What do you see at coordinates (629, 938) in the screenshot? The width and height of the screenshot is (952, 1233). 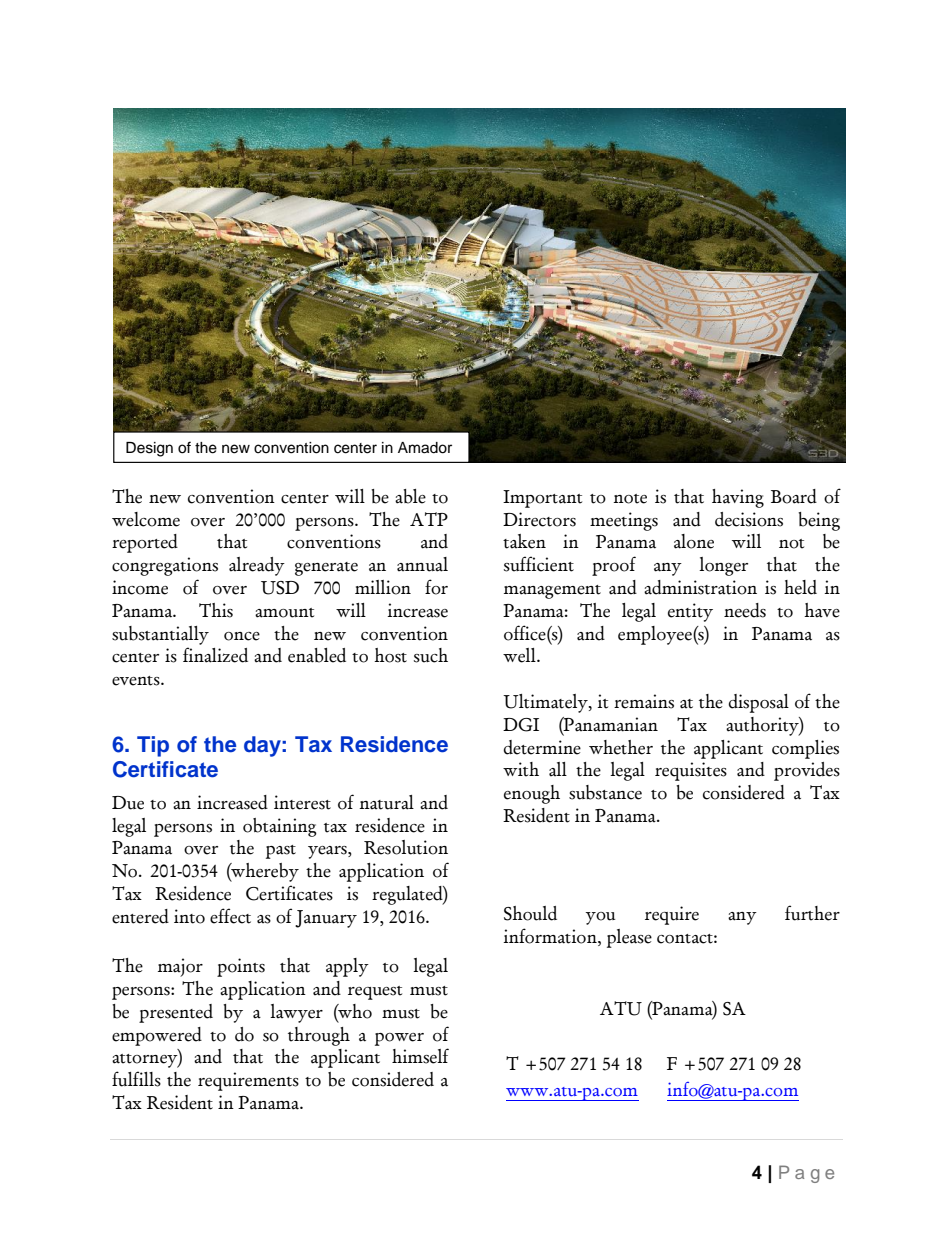 I see `please` at bounding box center [629, 938].
